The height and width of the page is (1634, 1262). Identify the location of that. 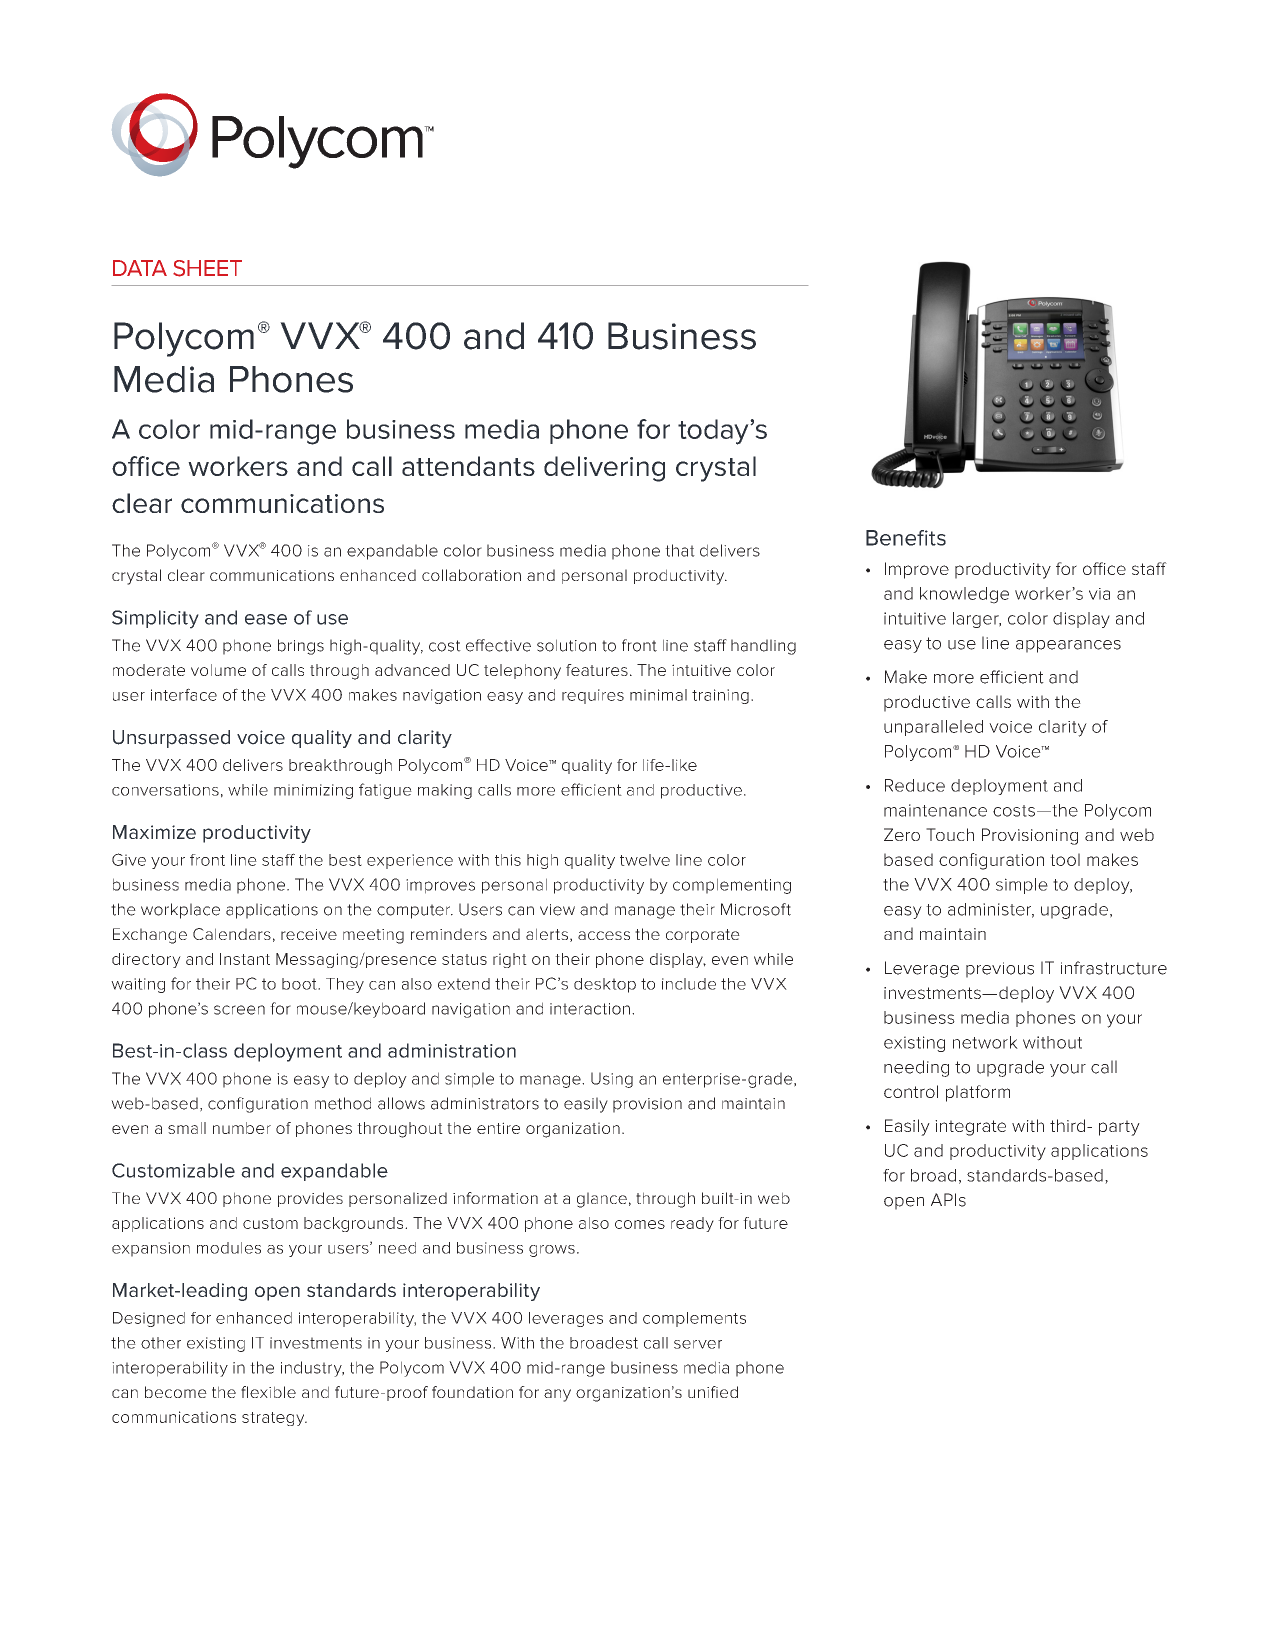
(680, 550).
